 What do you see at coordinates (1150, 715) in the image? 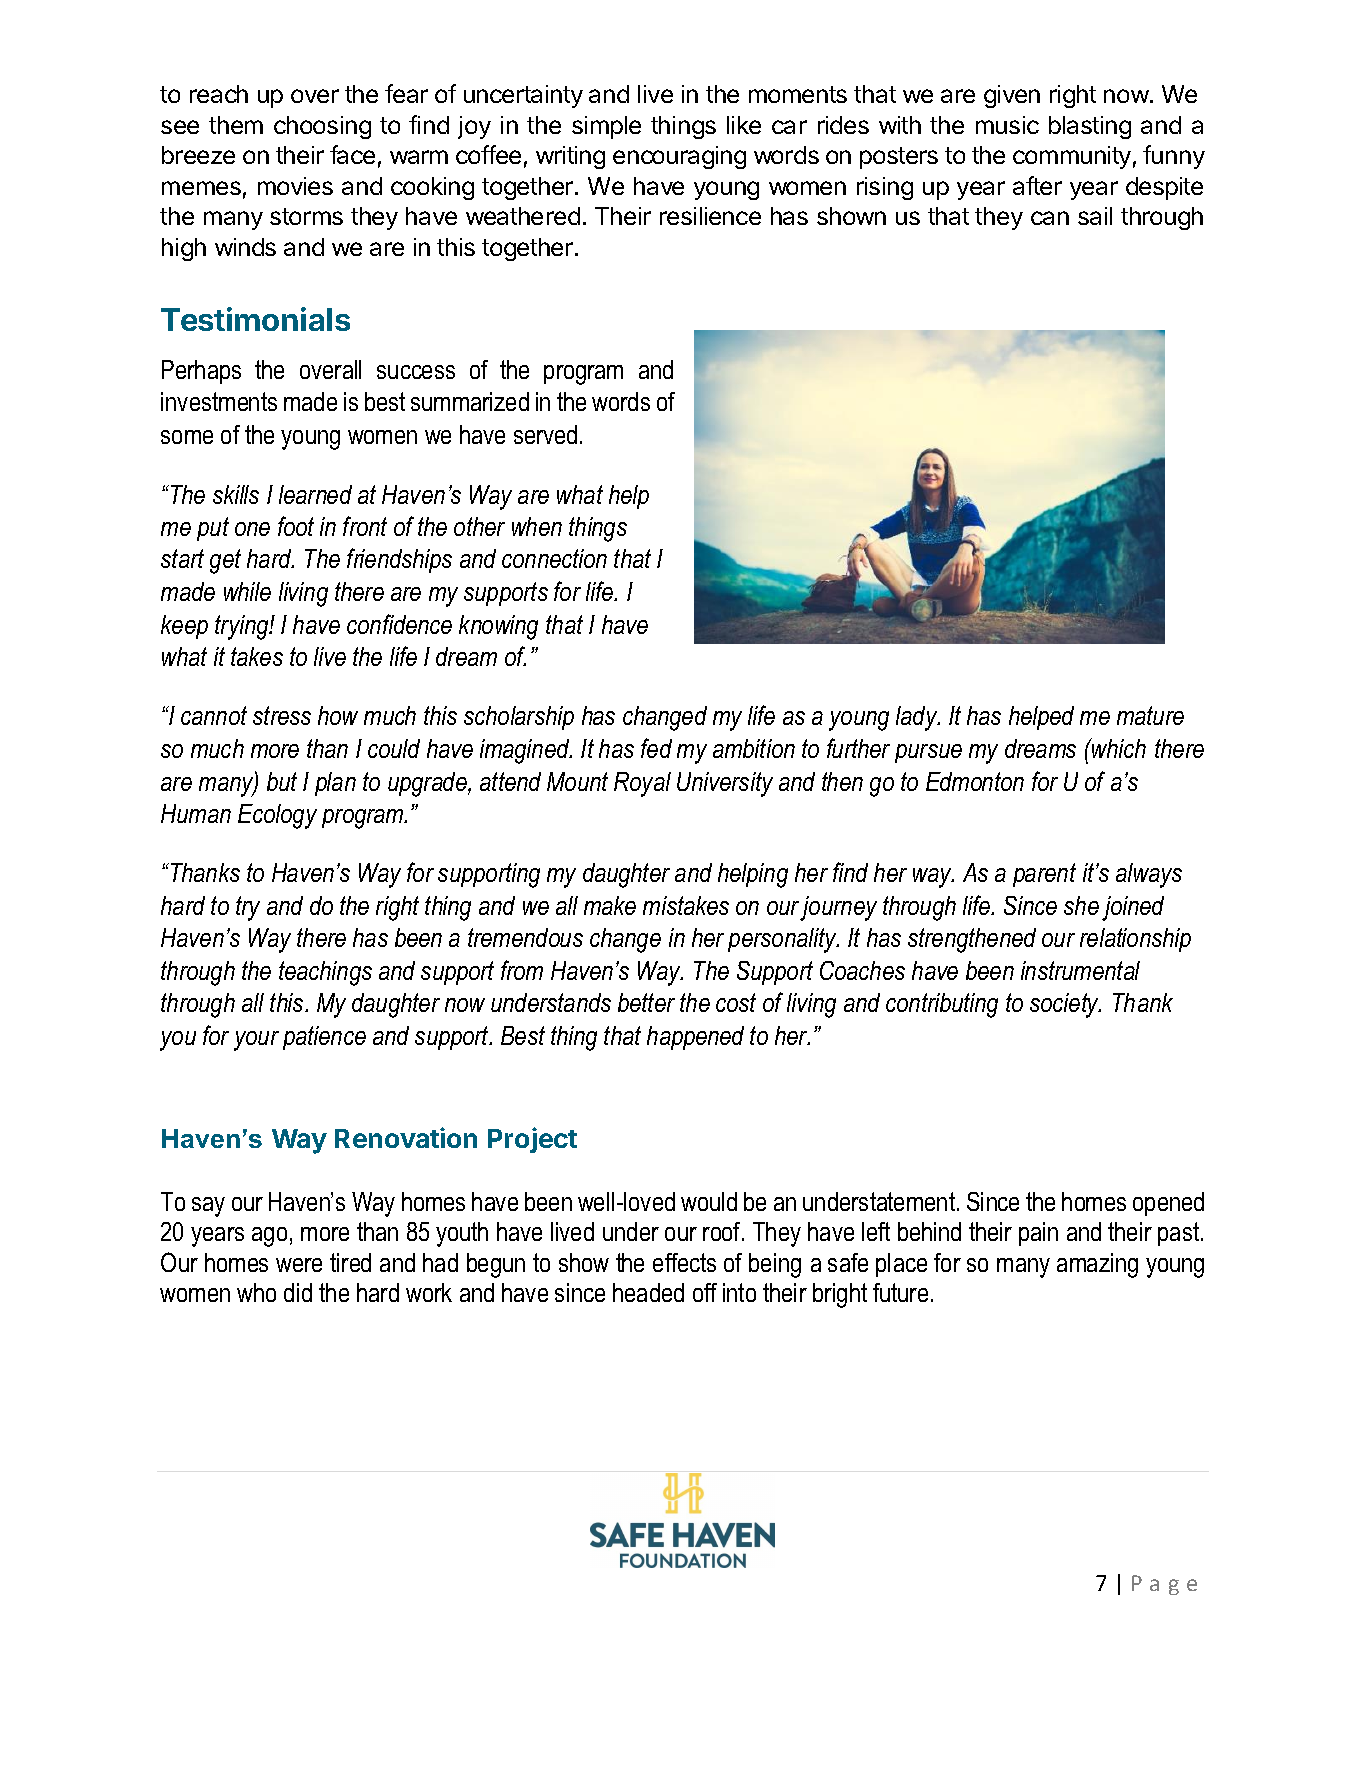
I see `mature` at bounding box center [1150, 715].
